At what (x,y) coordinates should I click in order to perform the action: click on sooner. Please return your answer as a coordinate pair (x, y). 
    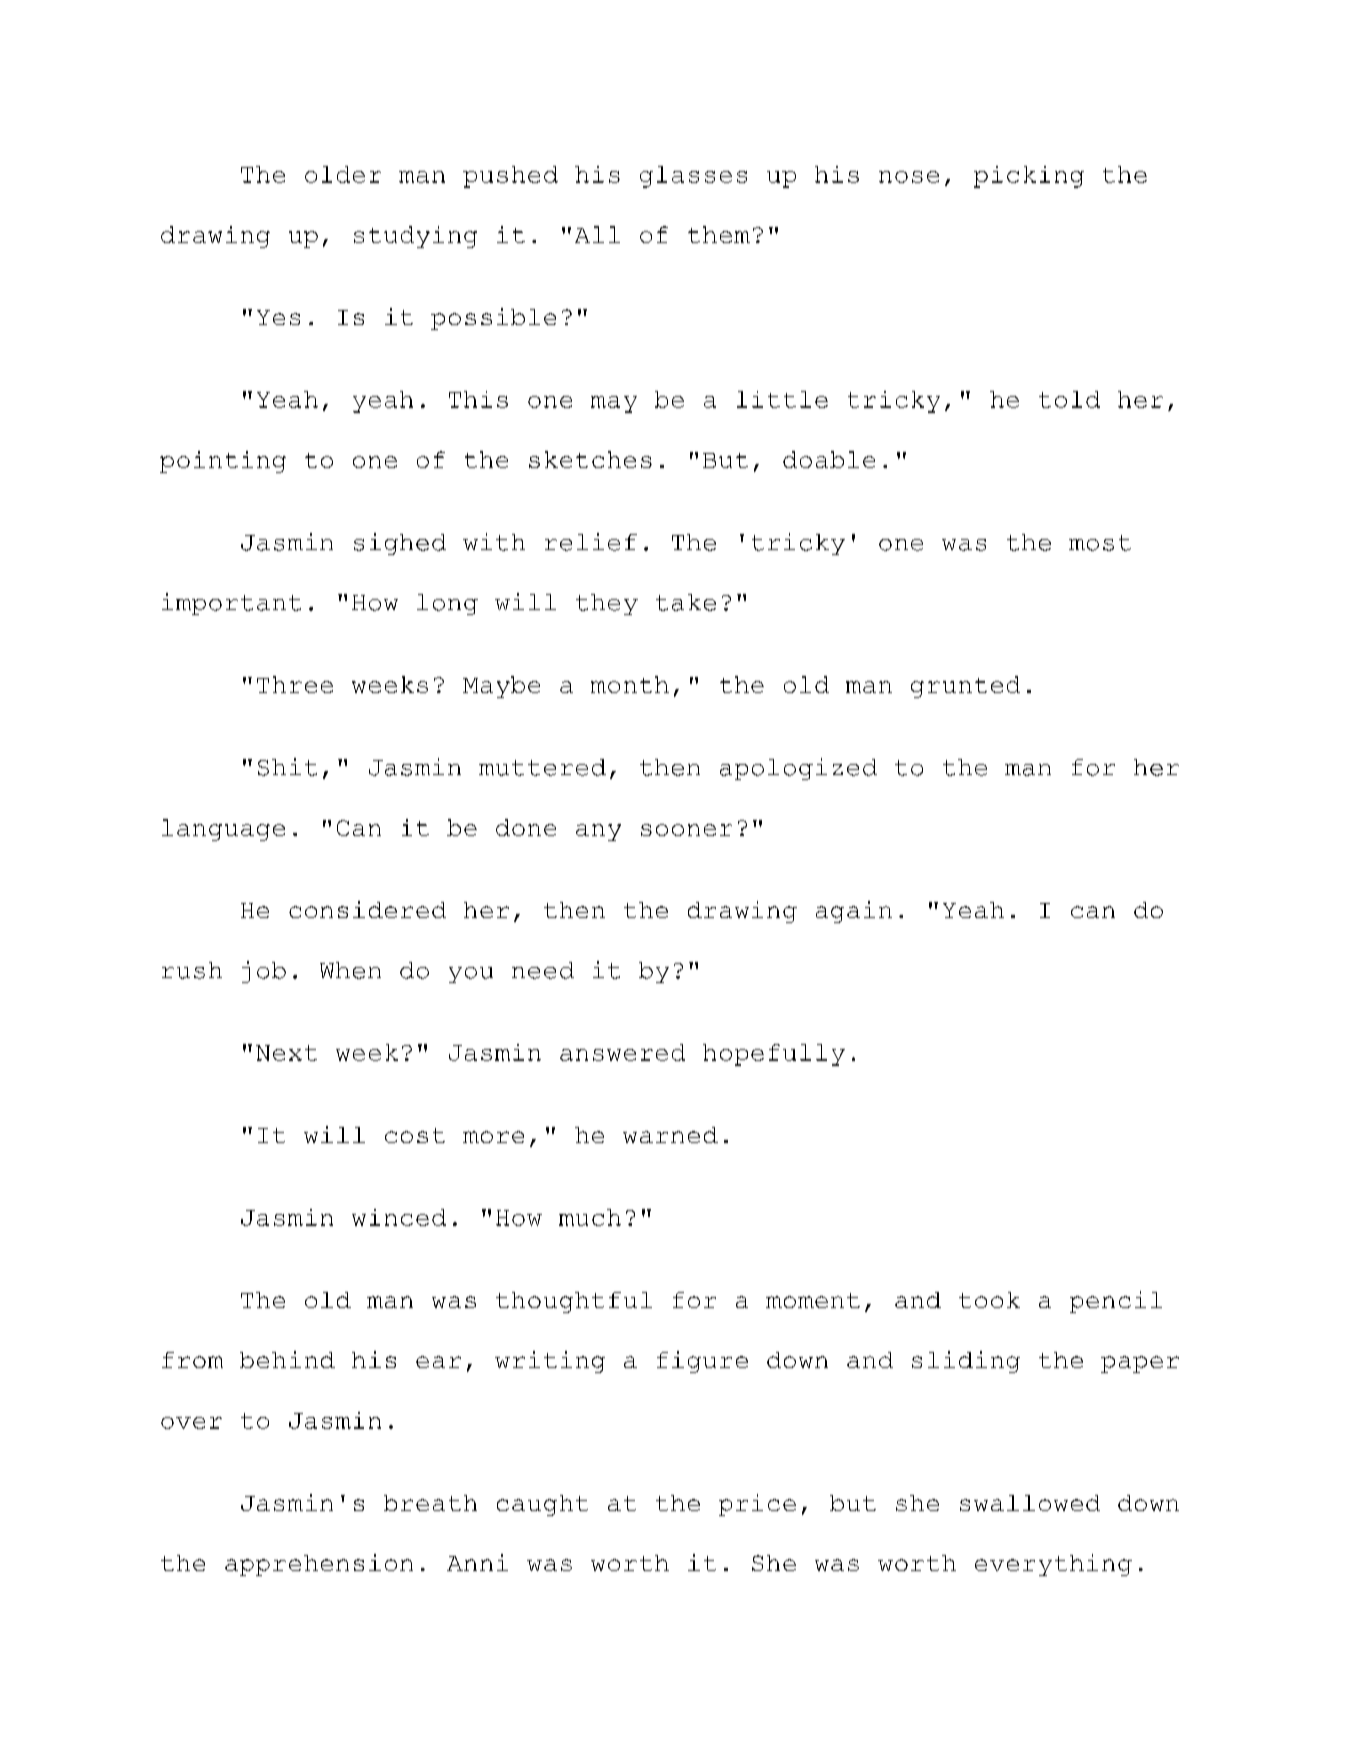
    Looking at the image, I should click on (686, 830).
